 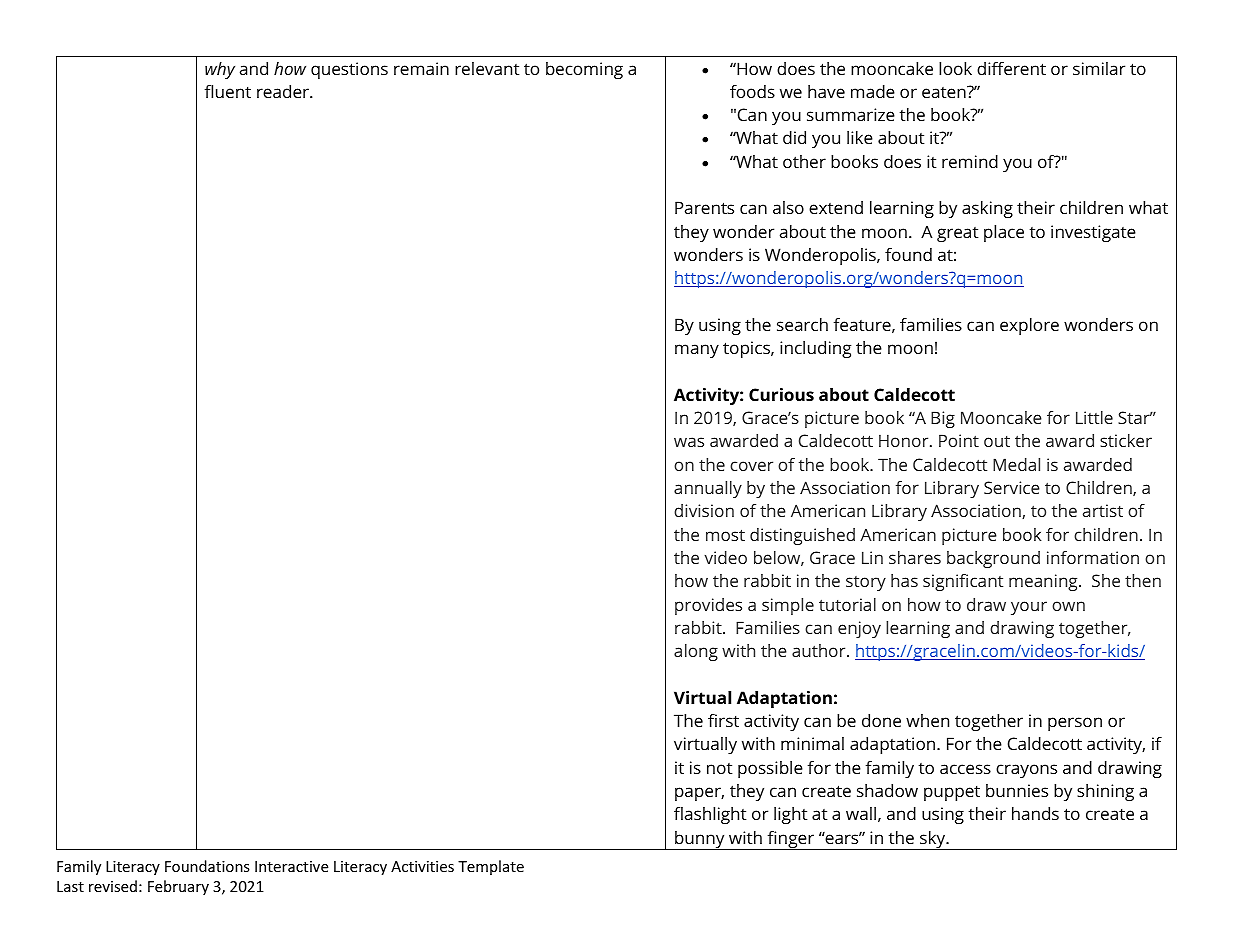 I want to click on your, so click(x=1029, y=608).
